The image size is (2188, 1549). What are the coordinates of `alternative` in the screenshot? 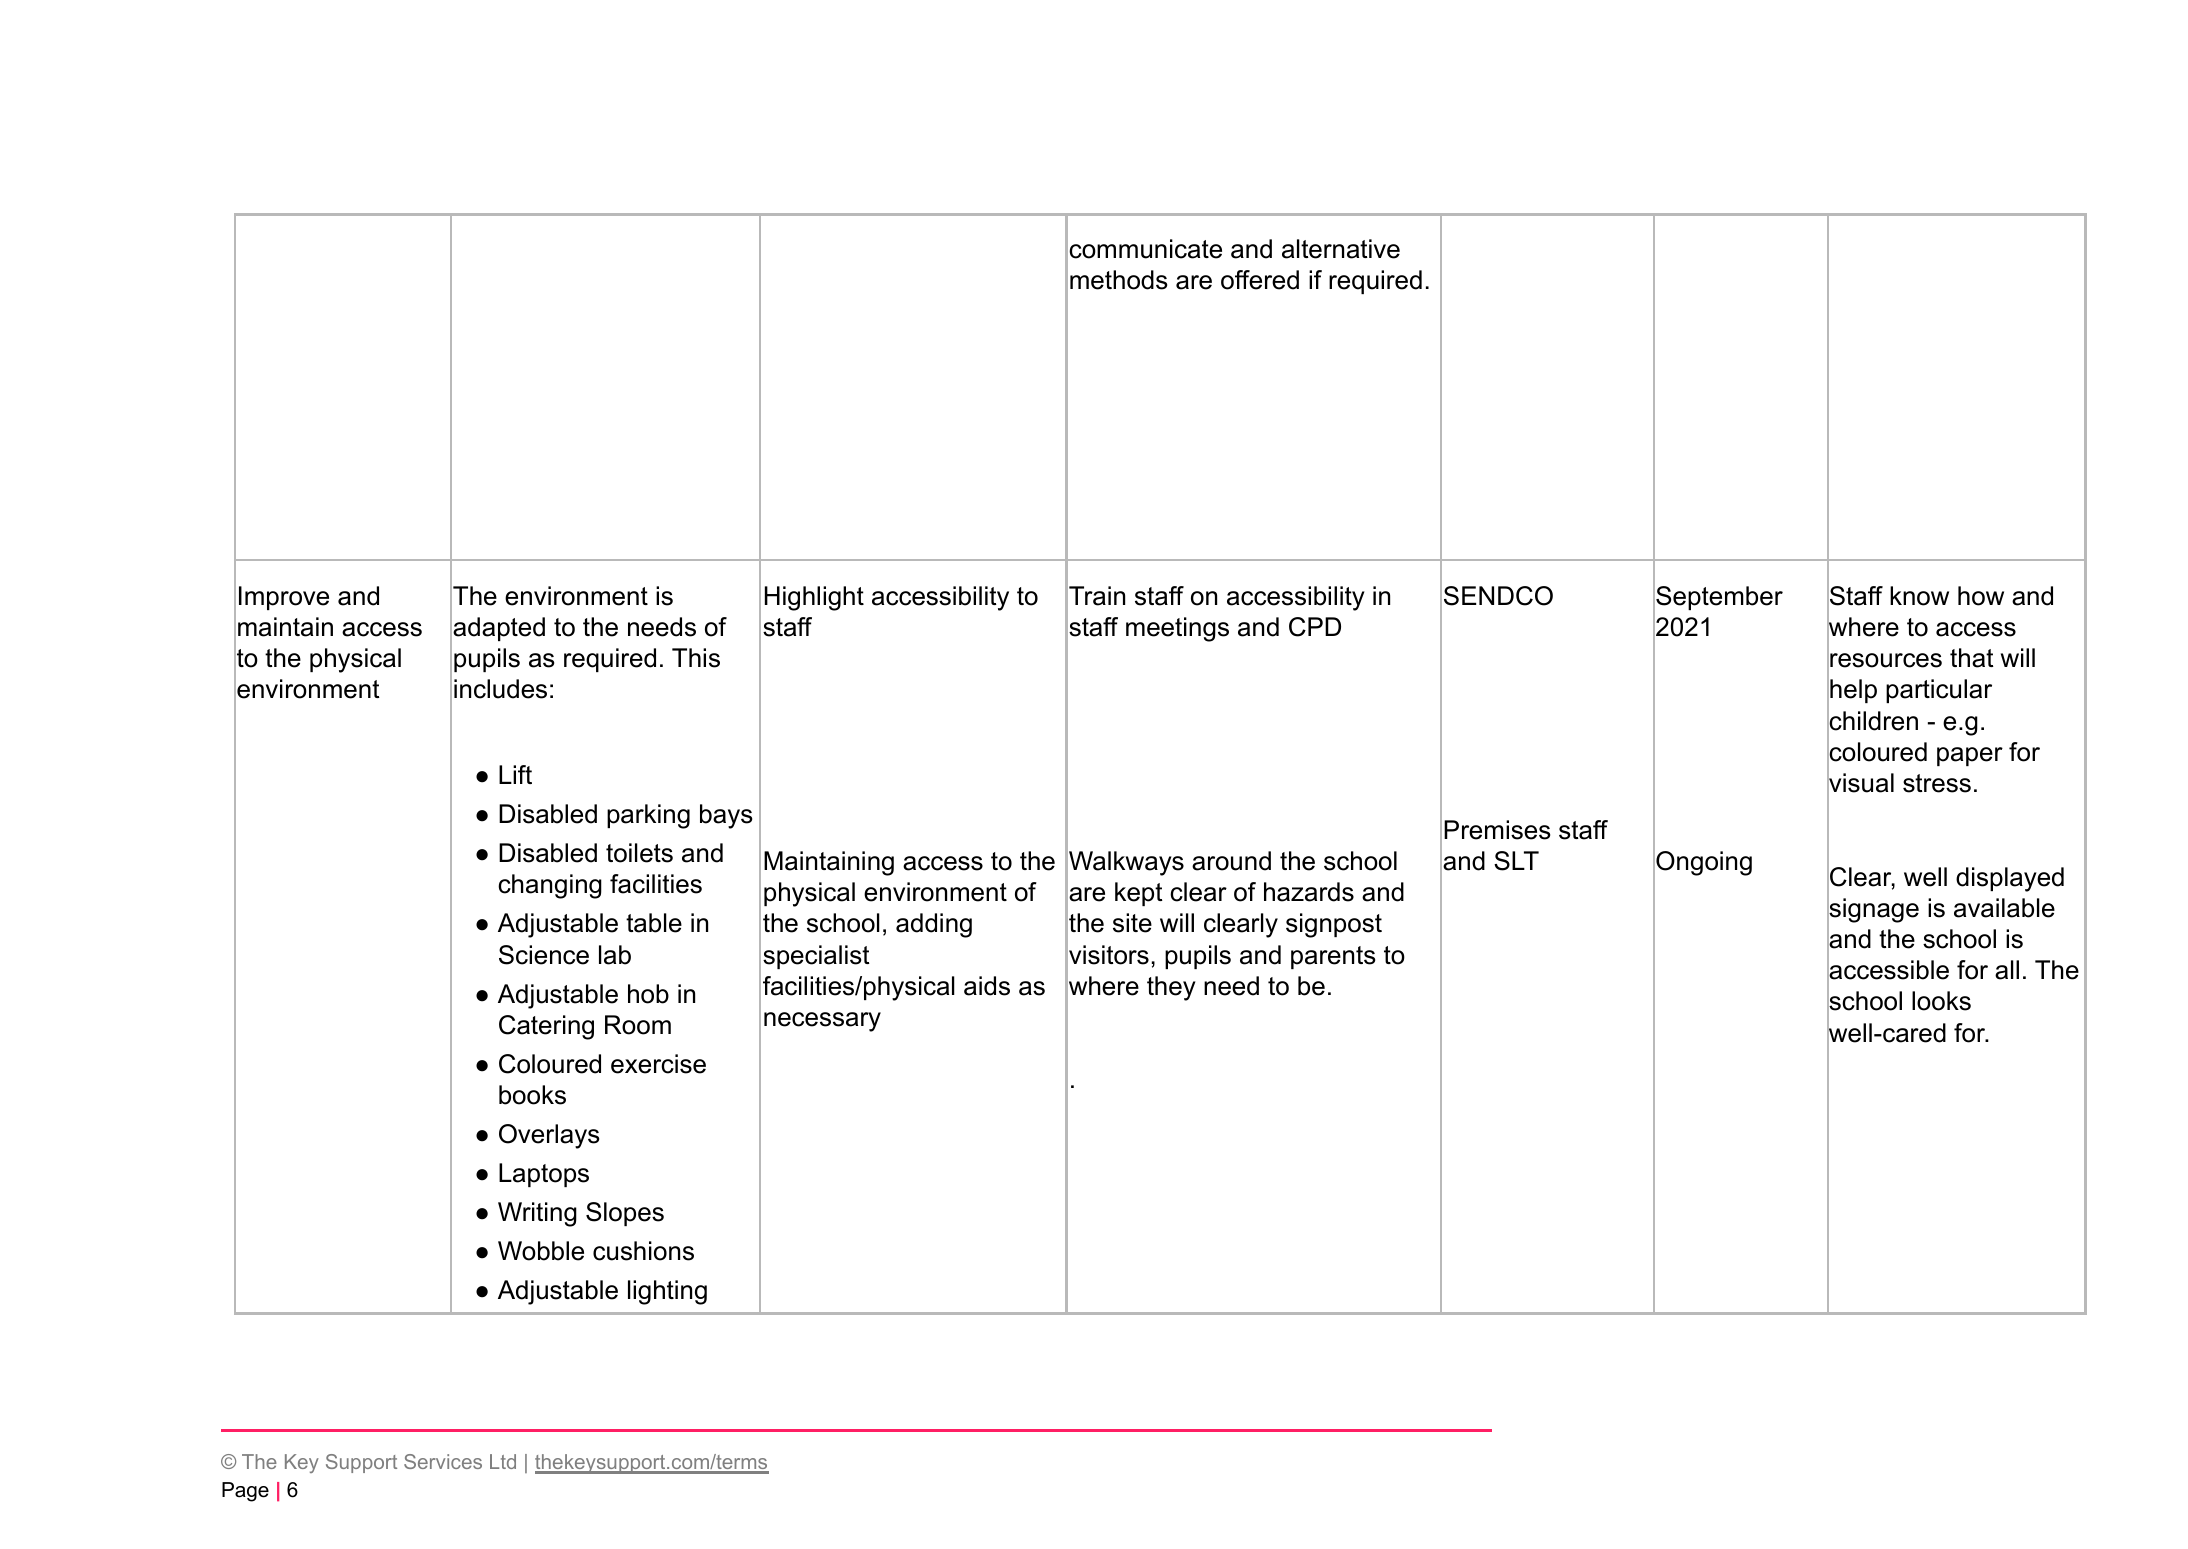 It's located at (1341, 249).
